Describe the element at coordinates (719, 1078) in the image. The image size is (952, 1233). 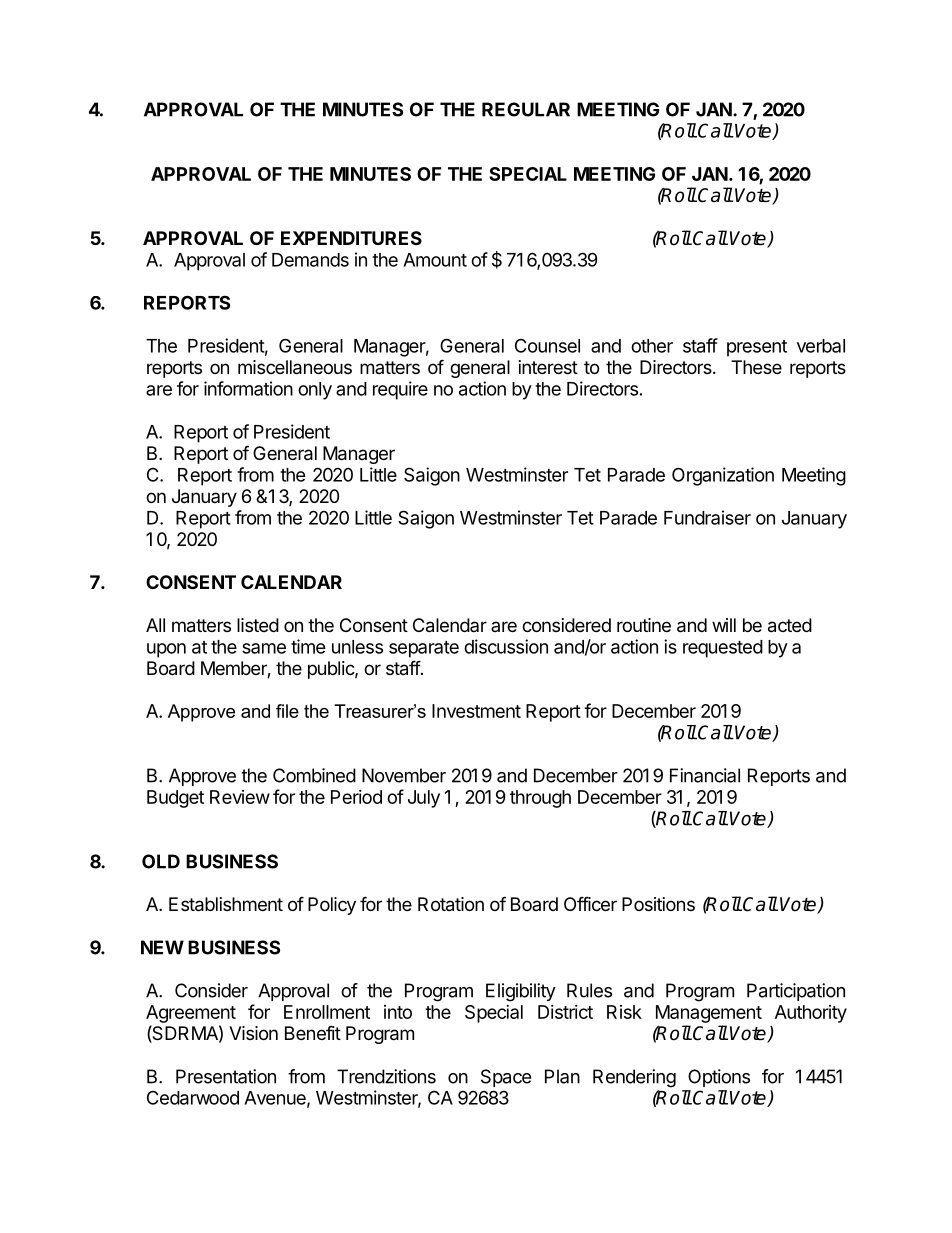
I see `Options` at that location.
